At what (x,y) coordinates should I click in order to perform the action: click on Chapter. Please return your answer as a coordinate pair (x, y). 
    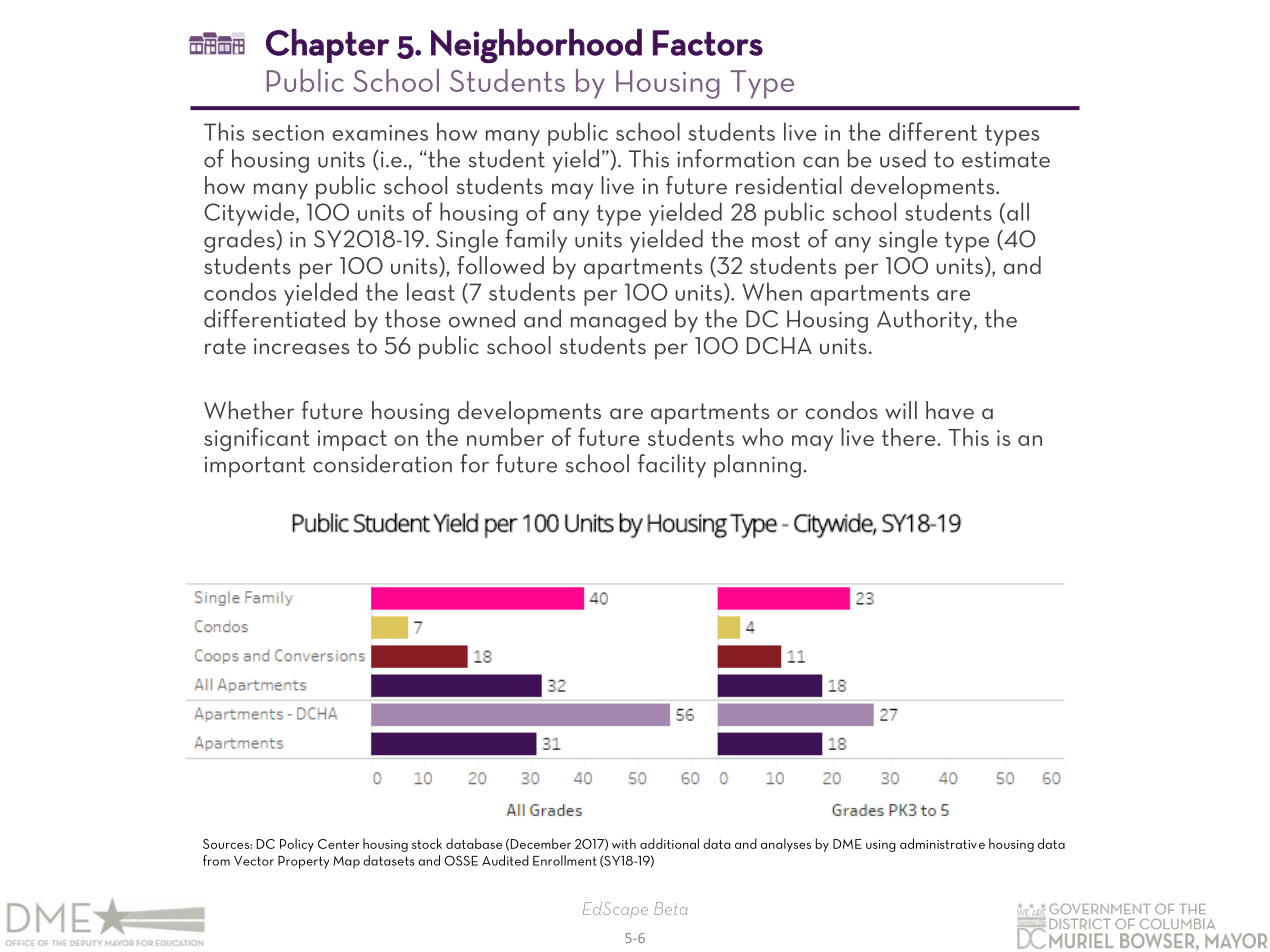
    Looking at the image, I should click on (327, 46).
